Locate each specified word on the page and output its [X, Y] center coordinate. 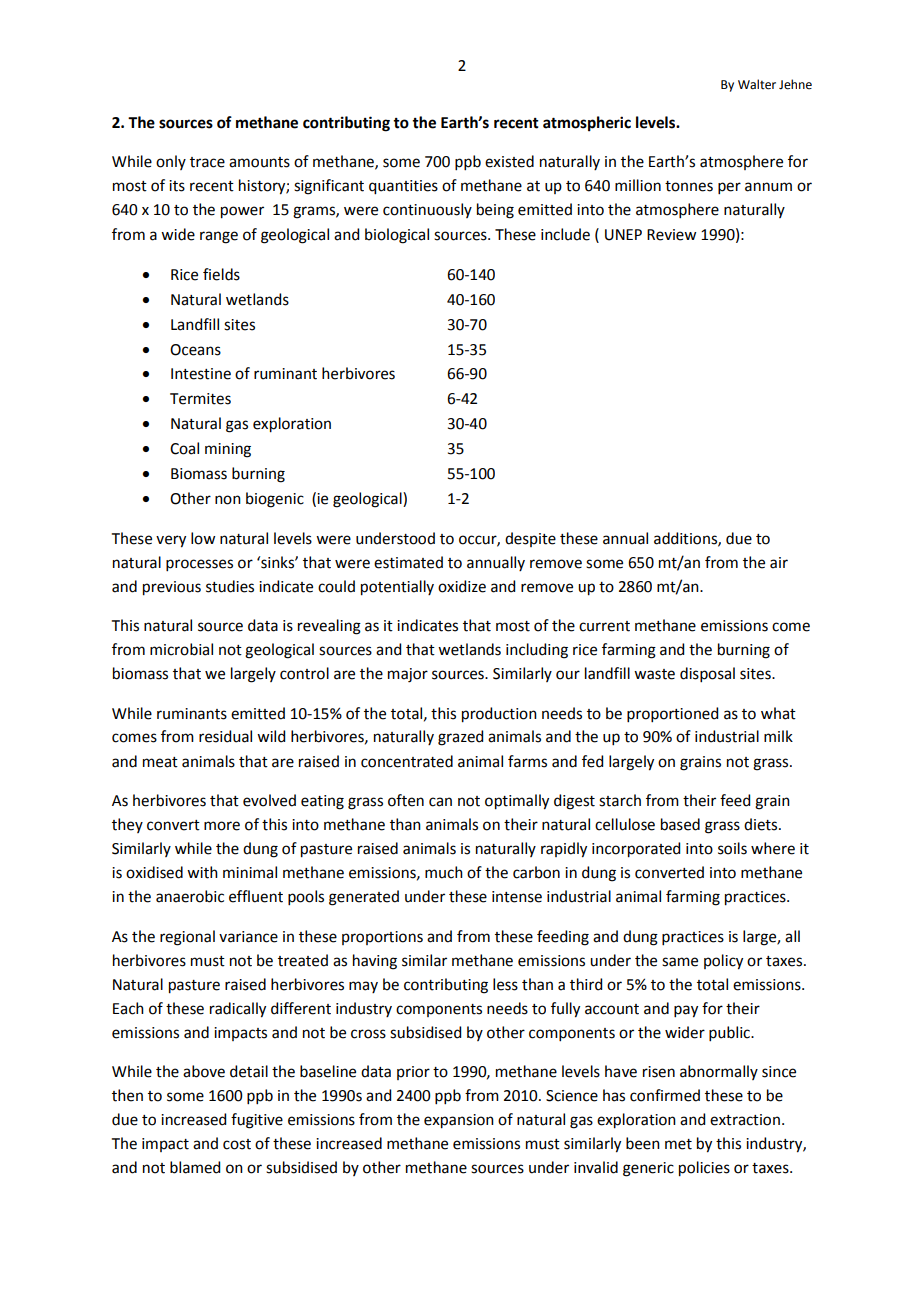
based [680, 824]
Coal [184, 448]
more [222, 826]
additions [686, 539]
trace [207, 162]
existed [509, 161]
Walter [757, 84]
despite [530, 539]
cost [237, 1144]
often [406, 800]
